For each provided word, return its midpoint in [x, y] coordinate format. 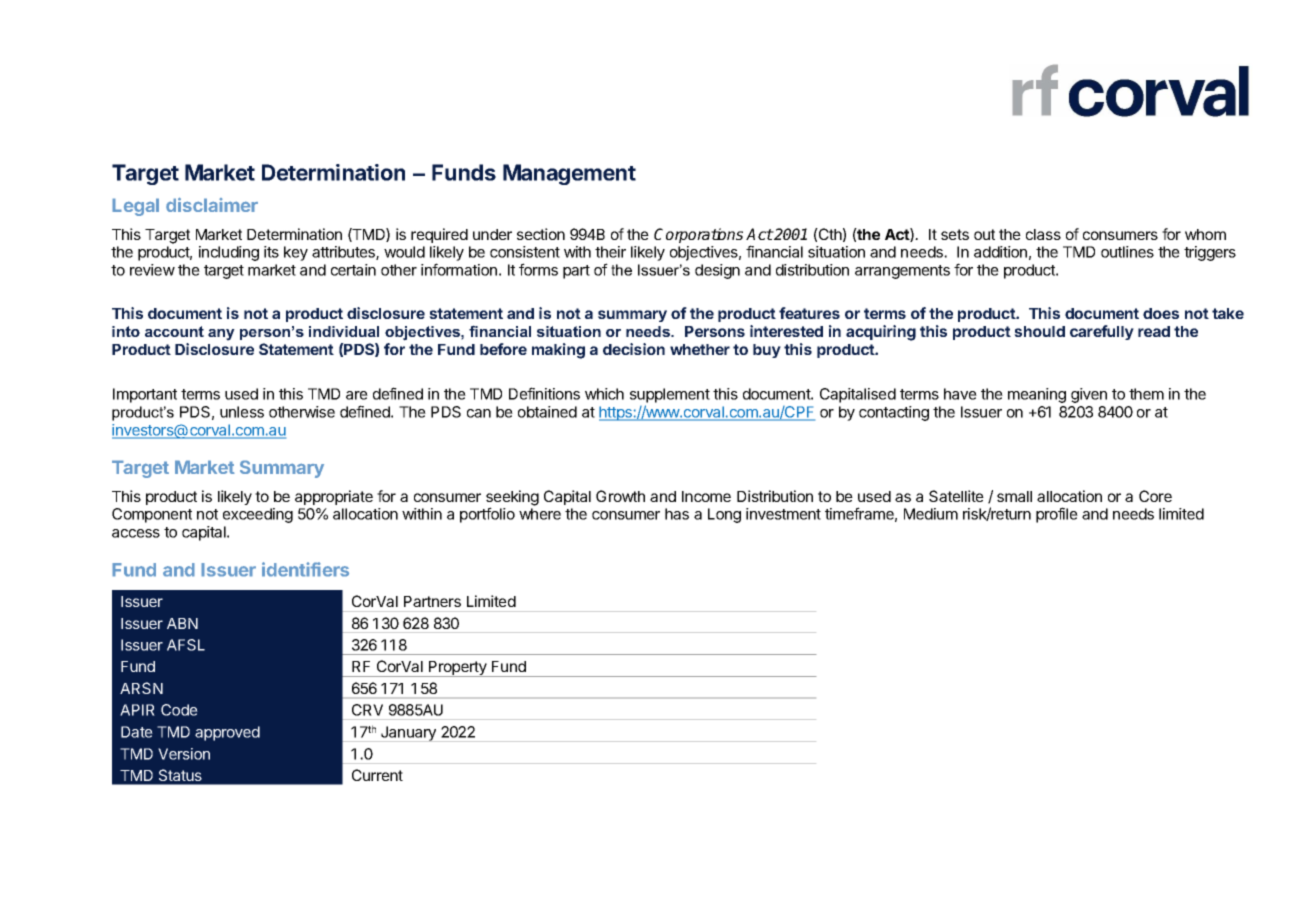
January [408, 734]
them [1146, 394]
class [1043, 234]
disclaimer [212, 204]
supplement [670, 397]
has [677, 514]
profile [1057, 515]
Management [569, 174]
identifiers [305, 569]
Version [184, 754]
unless [242, 412]
